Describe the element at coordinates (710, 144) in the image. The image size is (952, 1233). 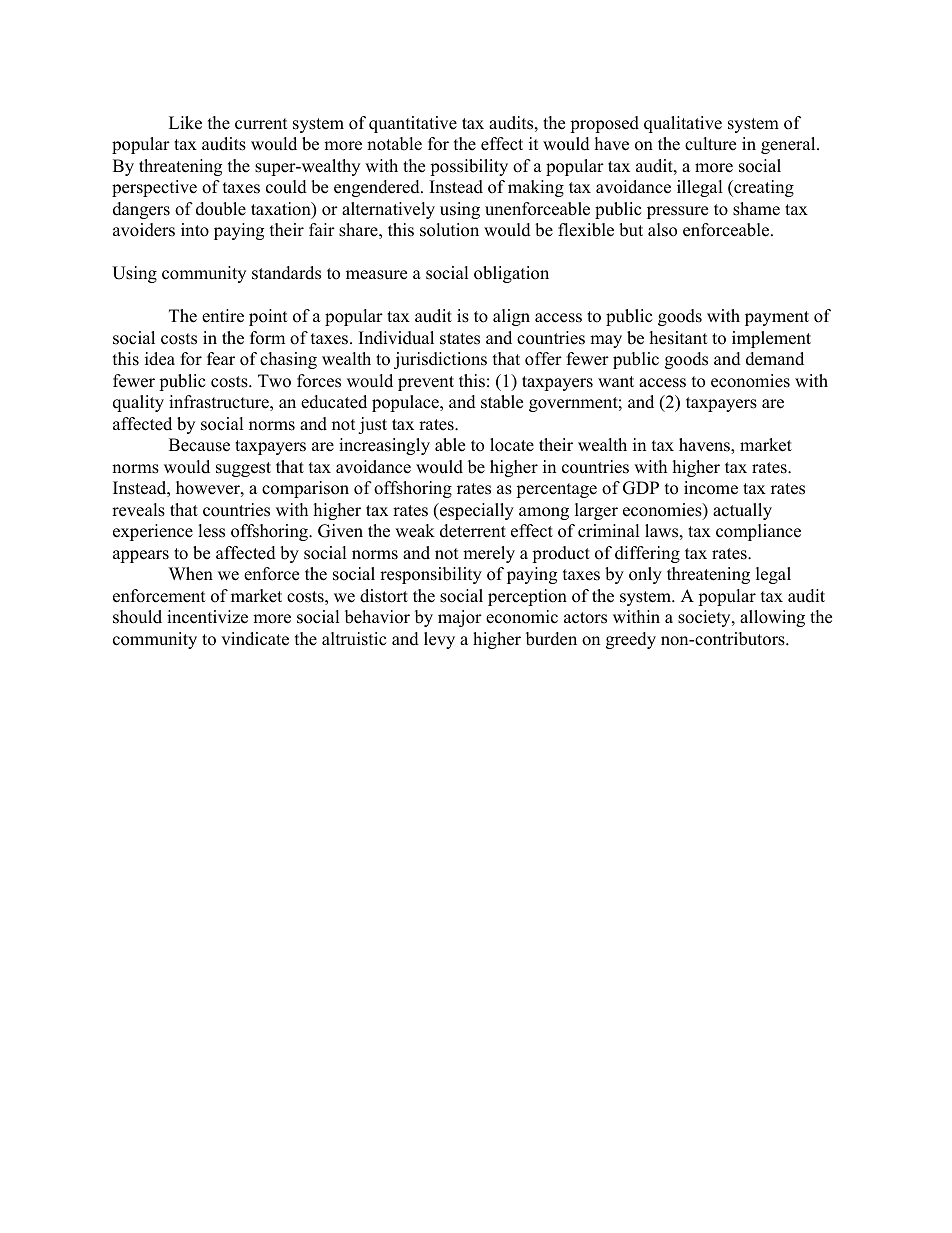
I see `culture` at that location.
